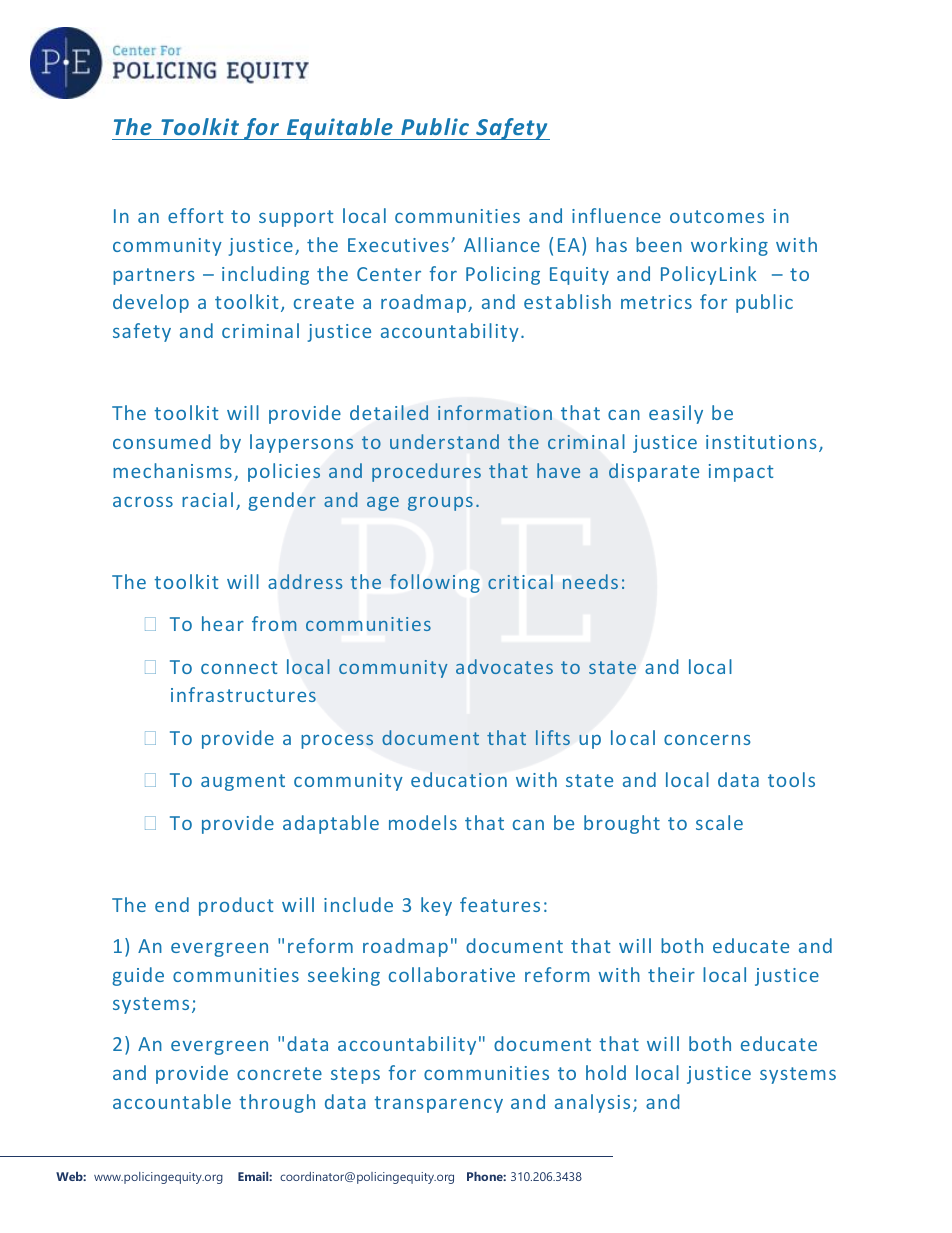 The width and height of the page is (952, 1233). Describe the element at coordinates (162, 441) in the page. I see `consumed` at that location.
